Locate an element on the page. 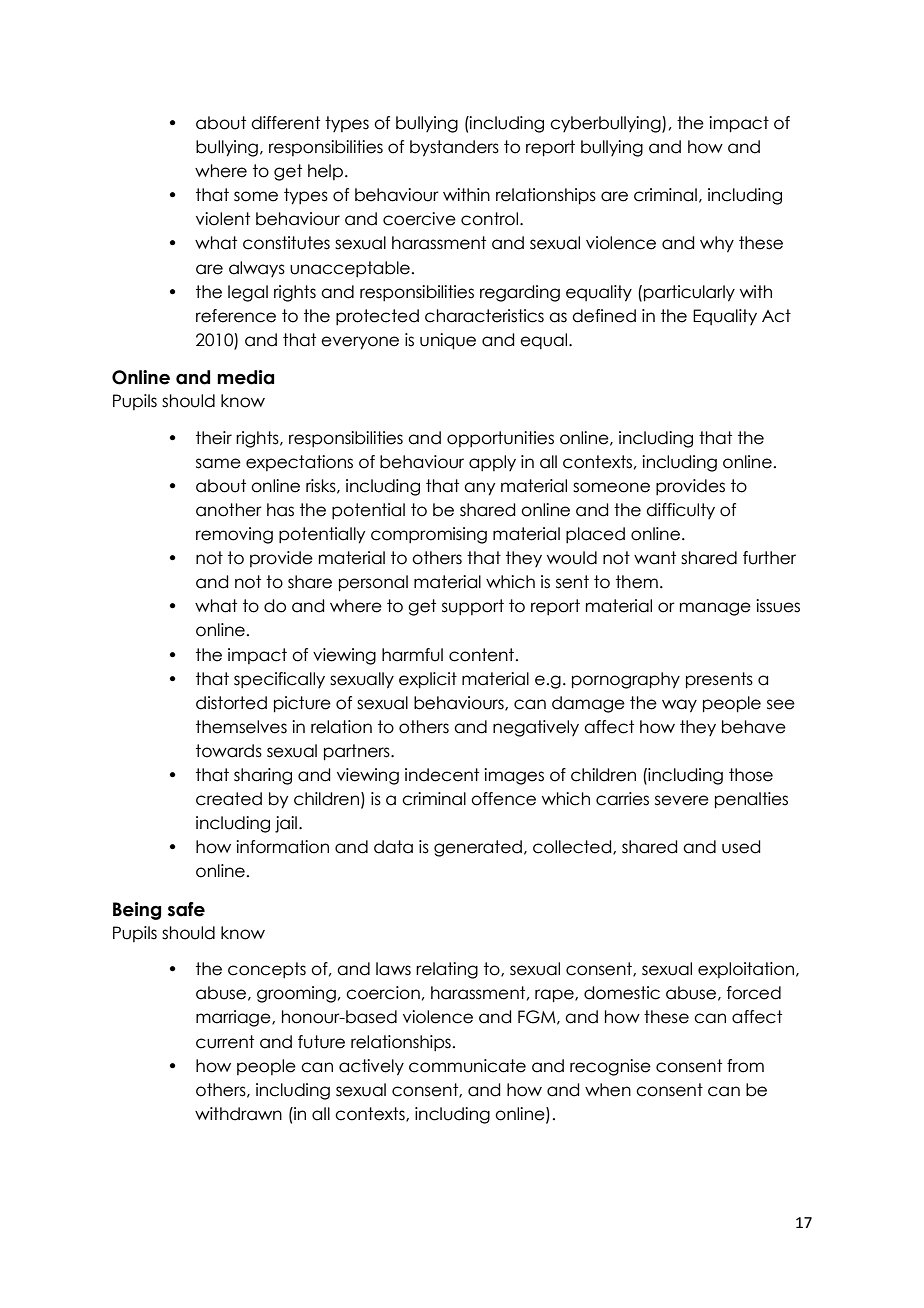 The width and height of the image is (924, 1308). bystanders is located at coordinates (454, 148).
